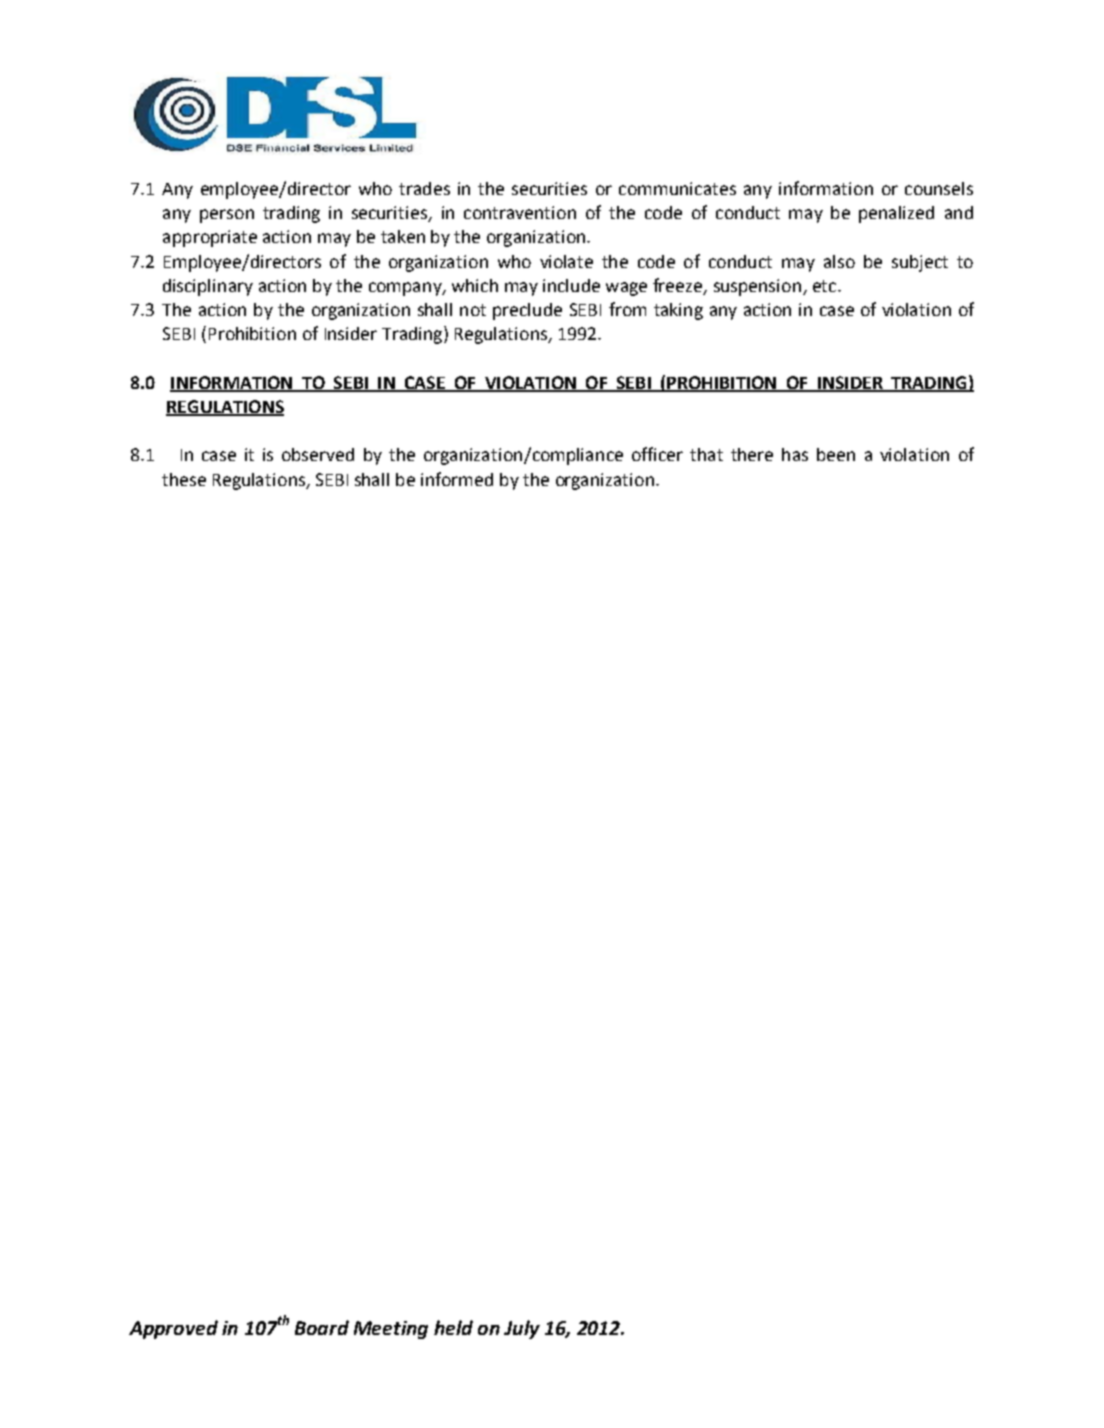 This document has height=1428, width=1104. I want to click on observed, so click(318, 454).
